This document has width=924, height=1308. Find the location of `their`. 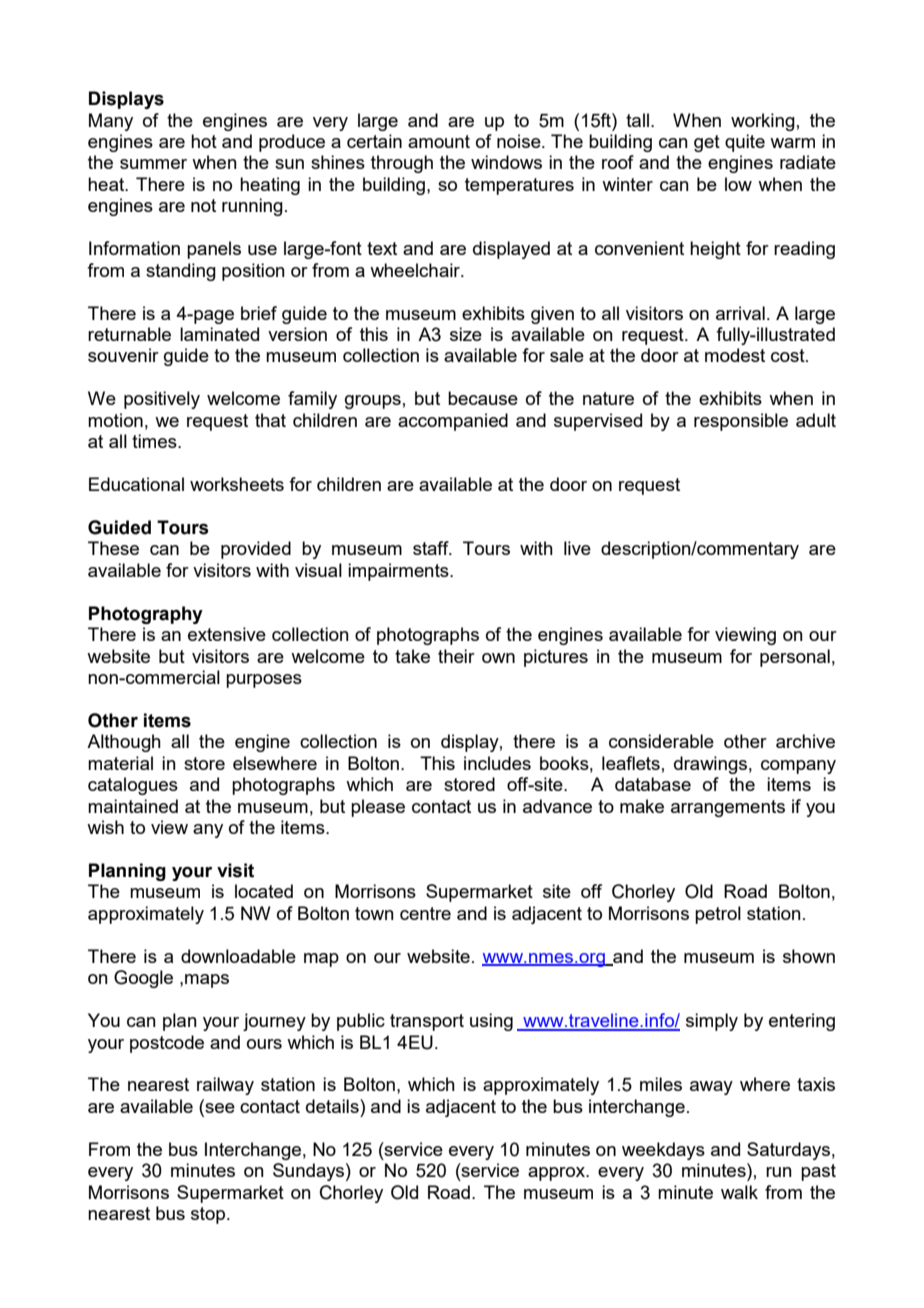

their is located at coordinates (456, 656).
